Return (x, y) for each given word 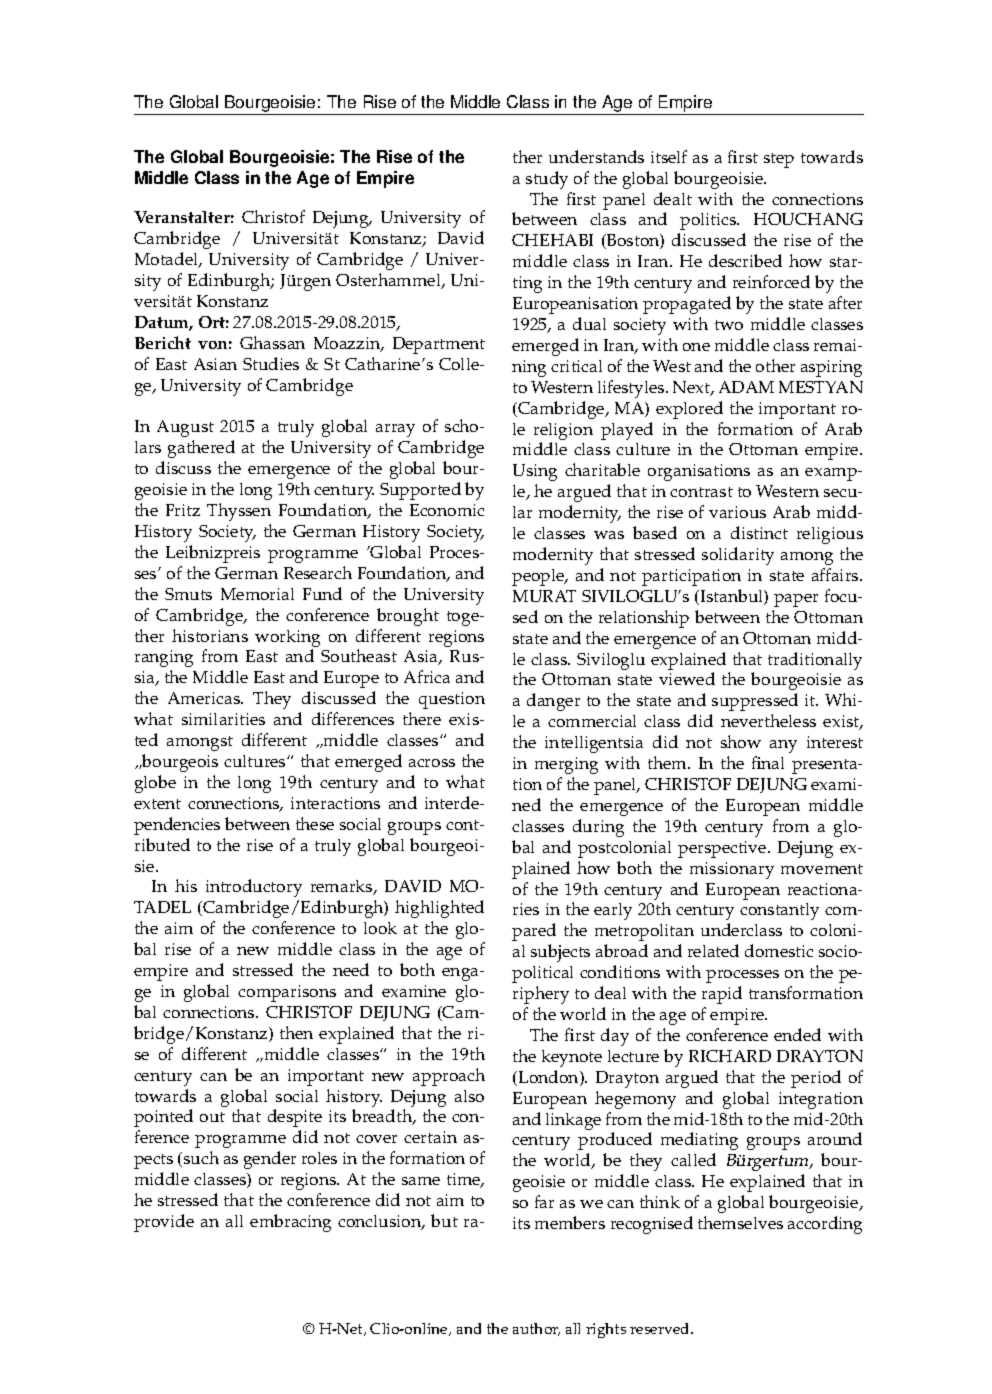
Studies (271, 363)
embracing (290, 1223)
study (547, 180)
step (779, 160)
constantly (779, 911)
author (536, 1329)
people (539, 577)
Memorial (257, 594)
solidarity (738, 556)
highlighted (439, 909)
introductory (254, 888)
